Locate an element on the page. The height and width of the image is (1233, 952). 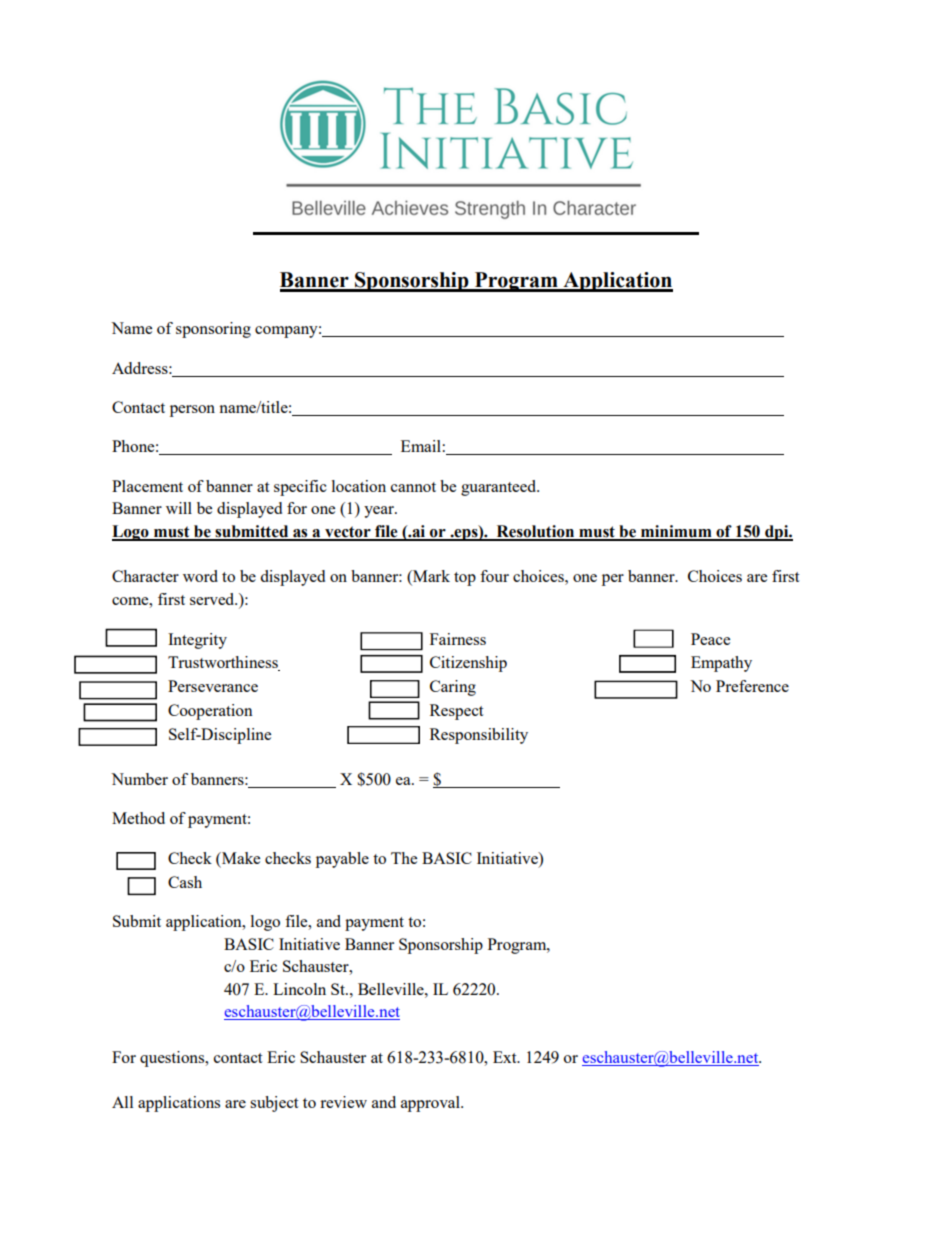
Preference is located at coordinates (752, 686).
